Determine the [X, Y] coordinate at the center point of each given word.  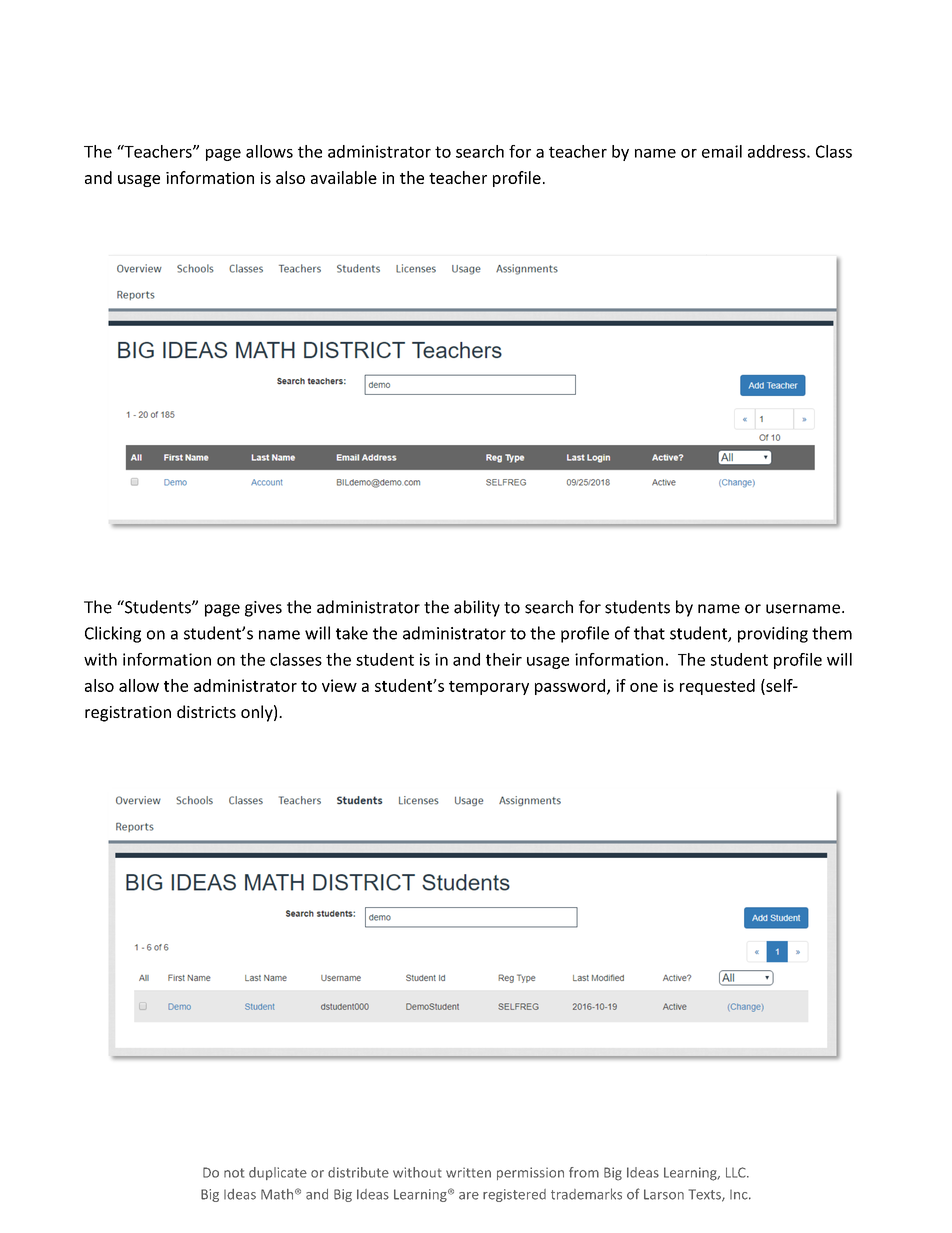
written [468, 1172]
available [344, 177]
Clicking [113, 634]
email [722, 151]
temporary [489, 688]
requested [717, 687]
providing [773, 634]
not [234, 1173]
